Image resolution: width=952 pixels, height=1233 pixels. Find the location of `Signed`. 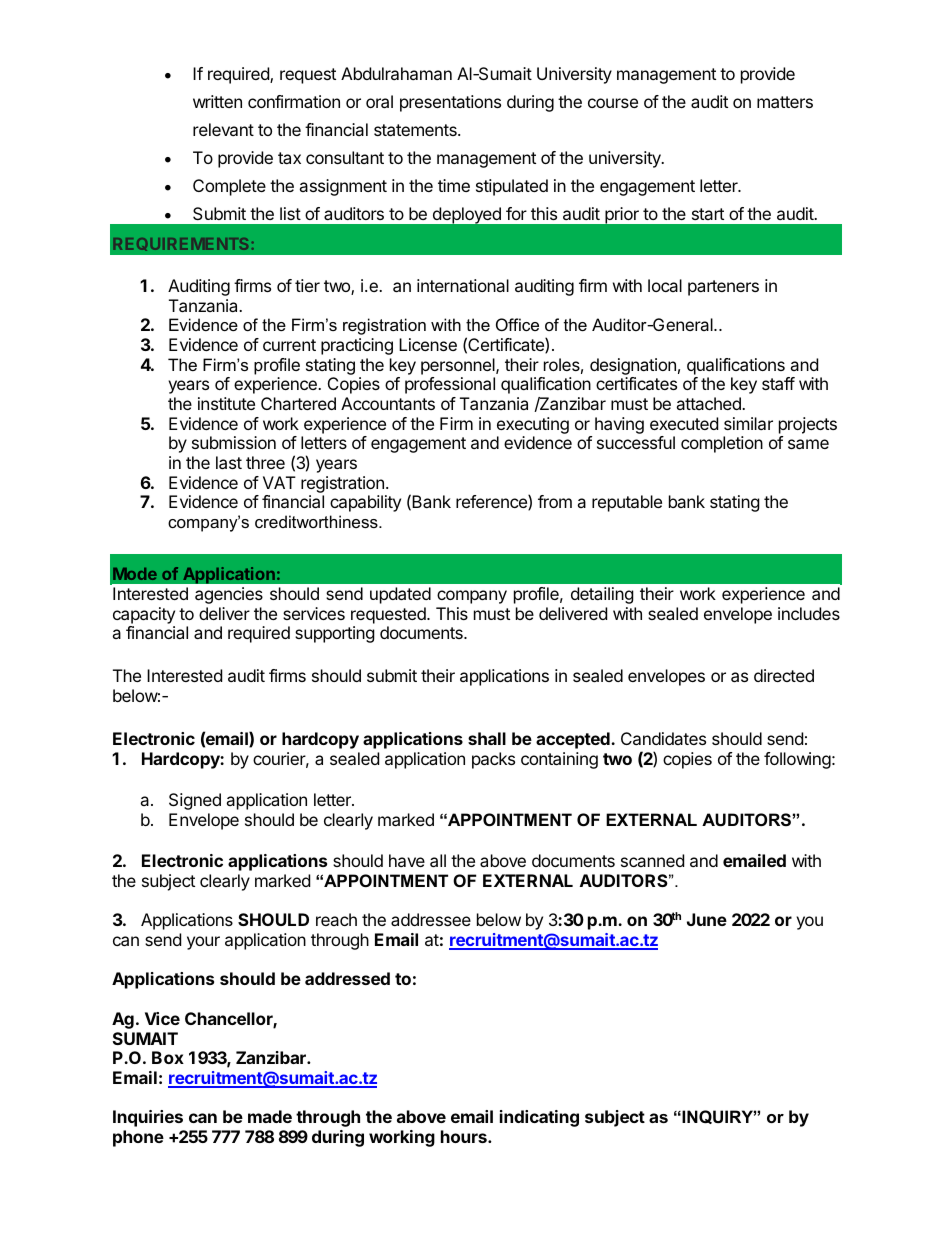

Signed is located at coordinates (195, 801).
